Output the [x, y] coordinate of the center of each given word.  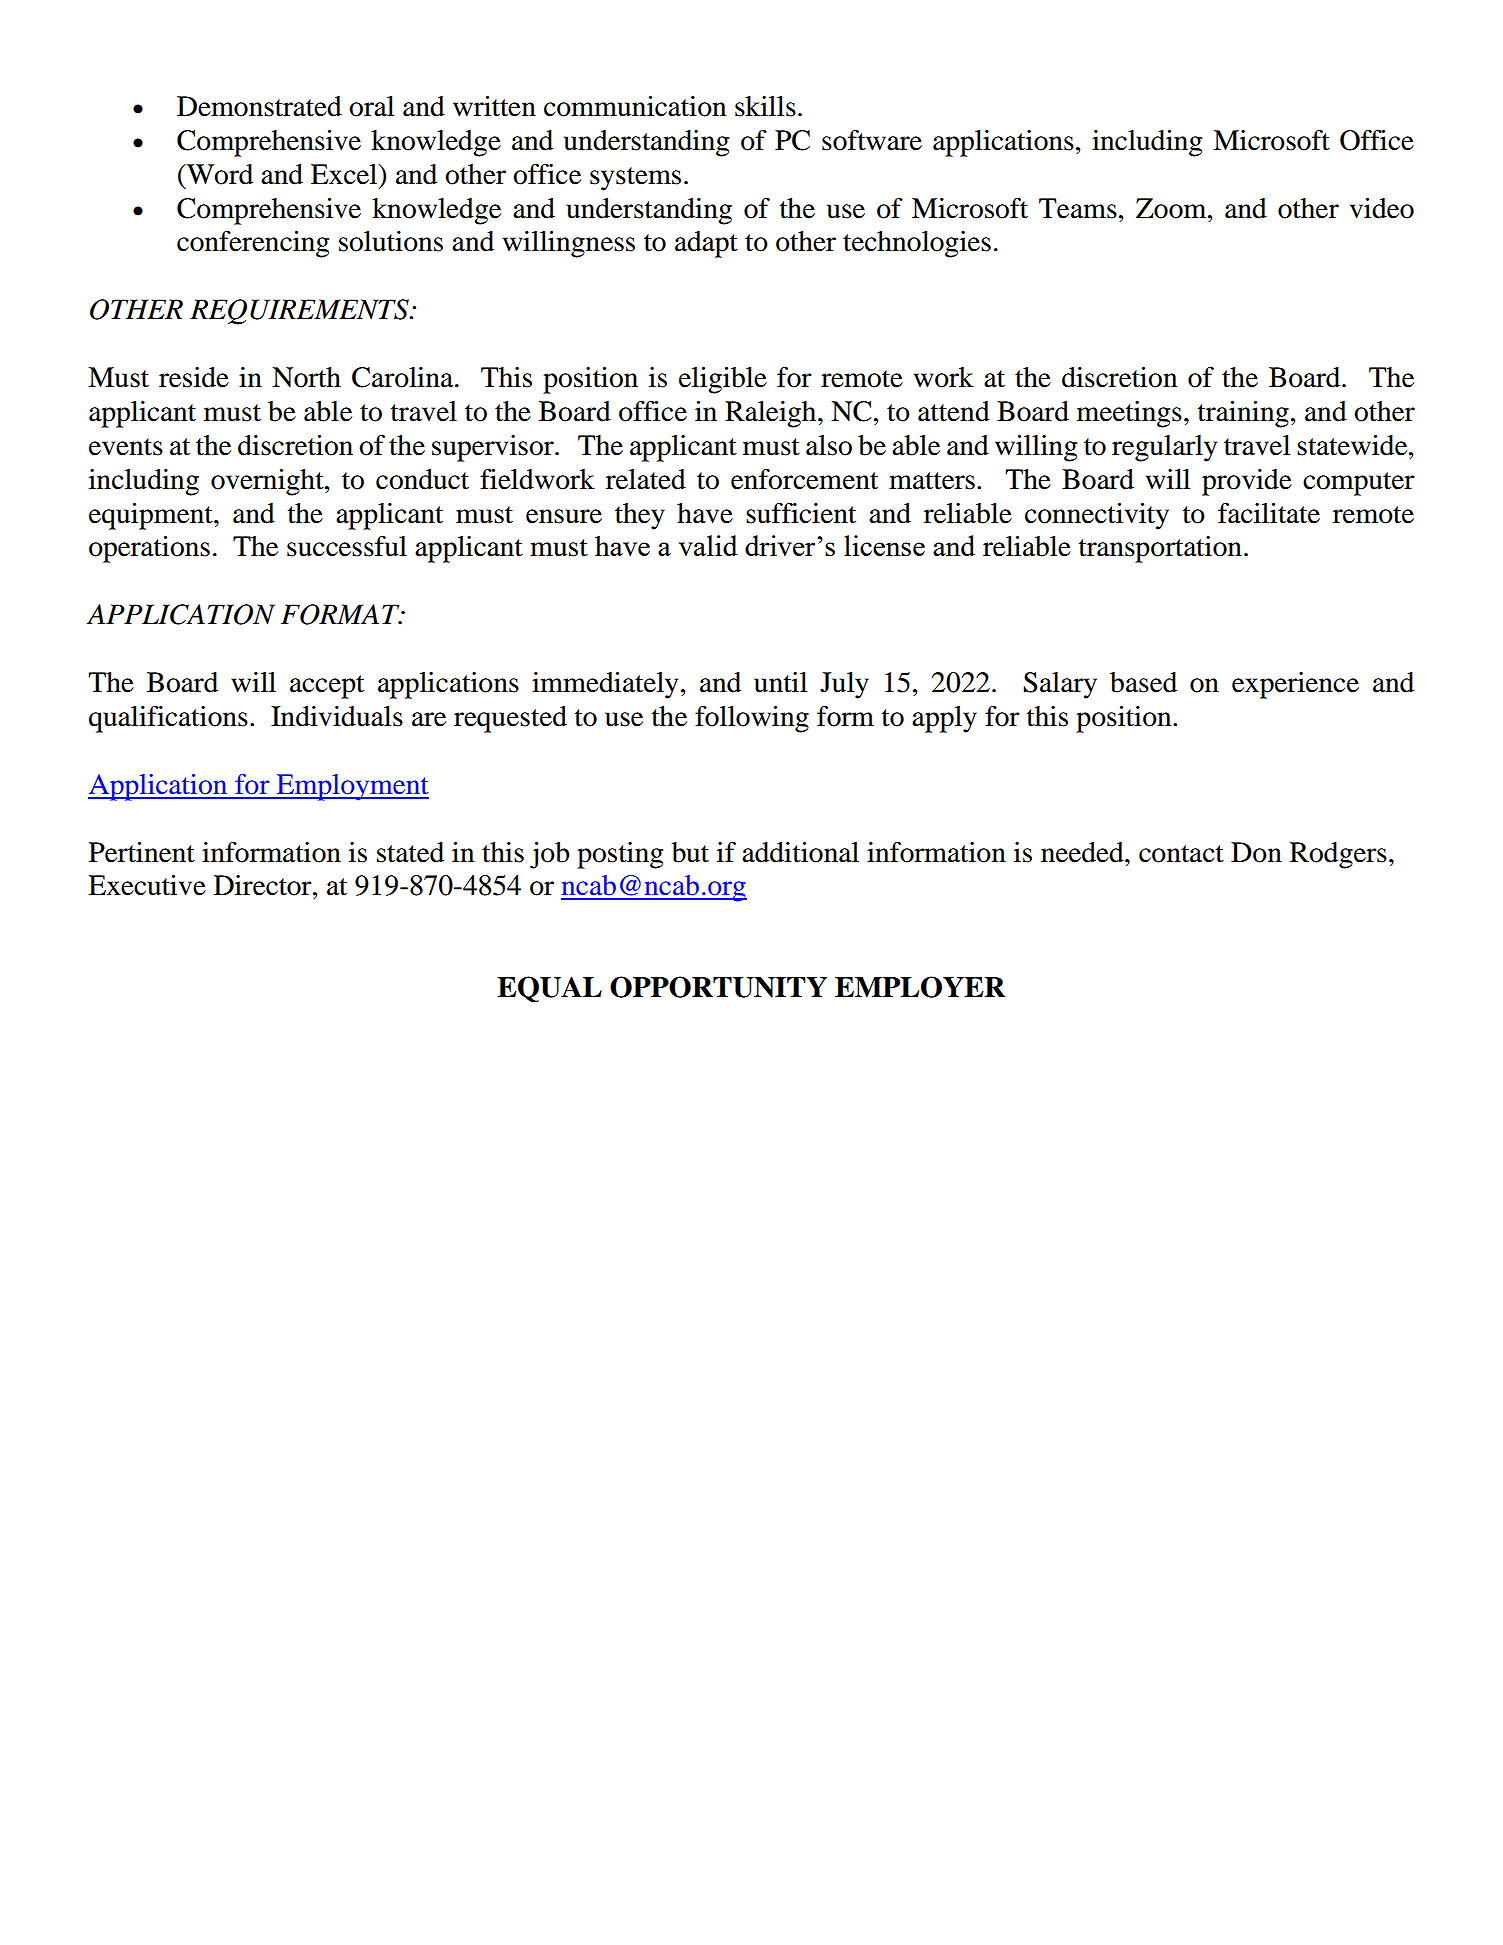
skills [765, 106]
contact [1181, 854]
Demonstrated [259, 106]
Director [264, 885]
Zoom [1172, 208]
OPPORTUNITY [718, 987]
